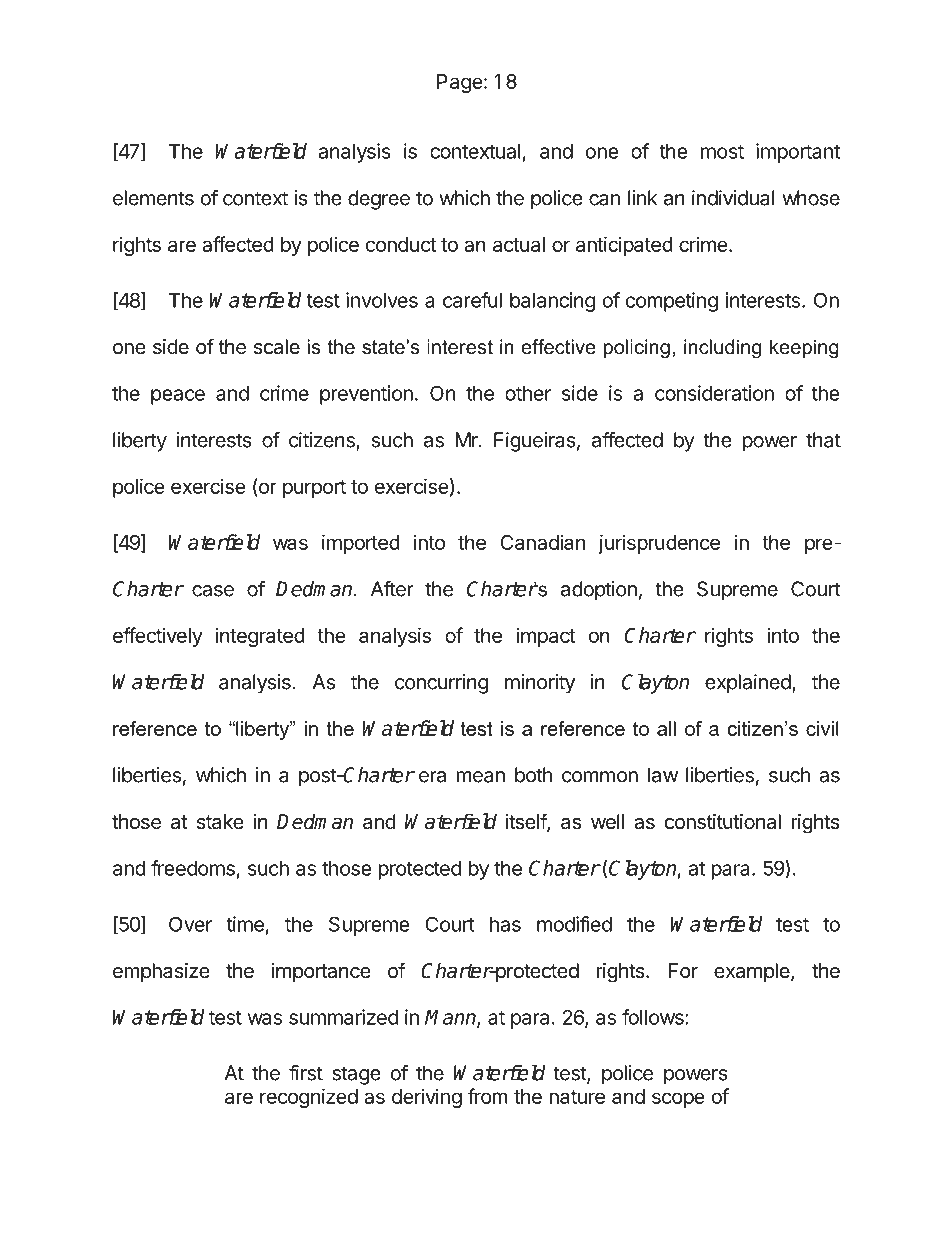 This screenshot has width=952, height=1233. What do you see at coordinates (528, 393) in the screenshot?
I see `other` at bounding box center [528, 393].
